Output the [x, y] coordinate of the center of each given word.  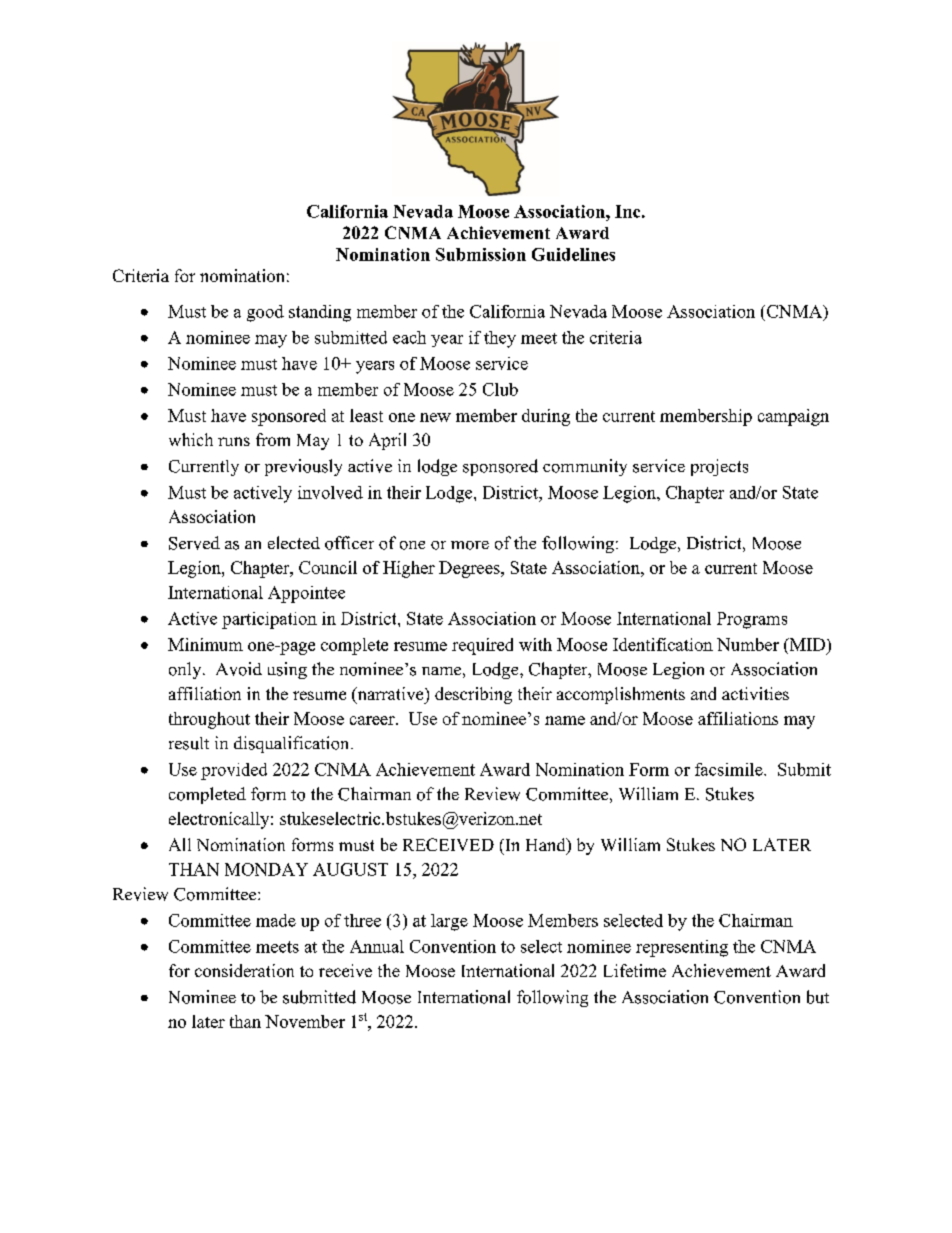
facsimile [730, 769]
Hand [547, 846]
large [449, 922]
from [273, 439]
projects [719, 467]
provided [234, 771]
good [265, 313]
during [546, 417]
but [818, 997]
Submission [481, 254]
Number [748, 644]
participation [269, 620]
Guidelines [573, 254]
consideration [244, 970]
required [482, 646]
